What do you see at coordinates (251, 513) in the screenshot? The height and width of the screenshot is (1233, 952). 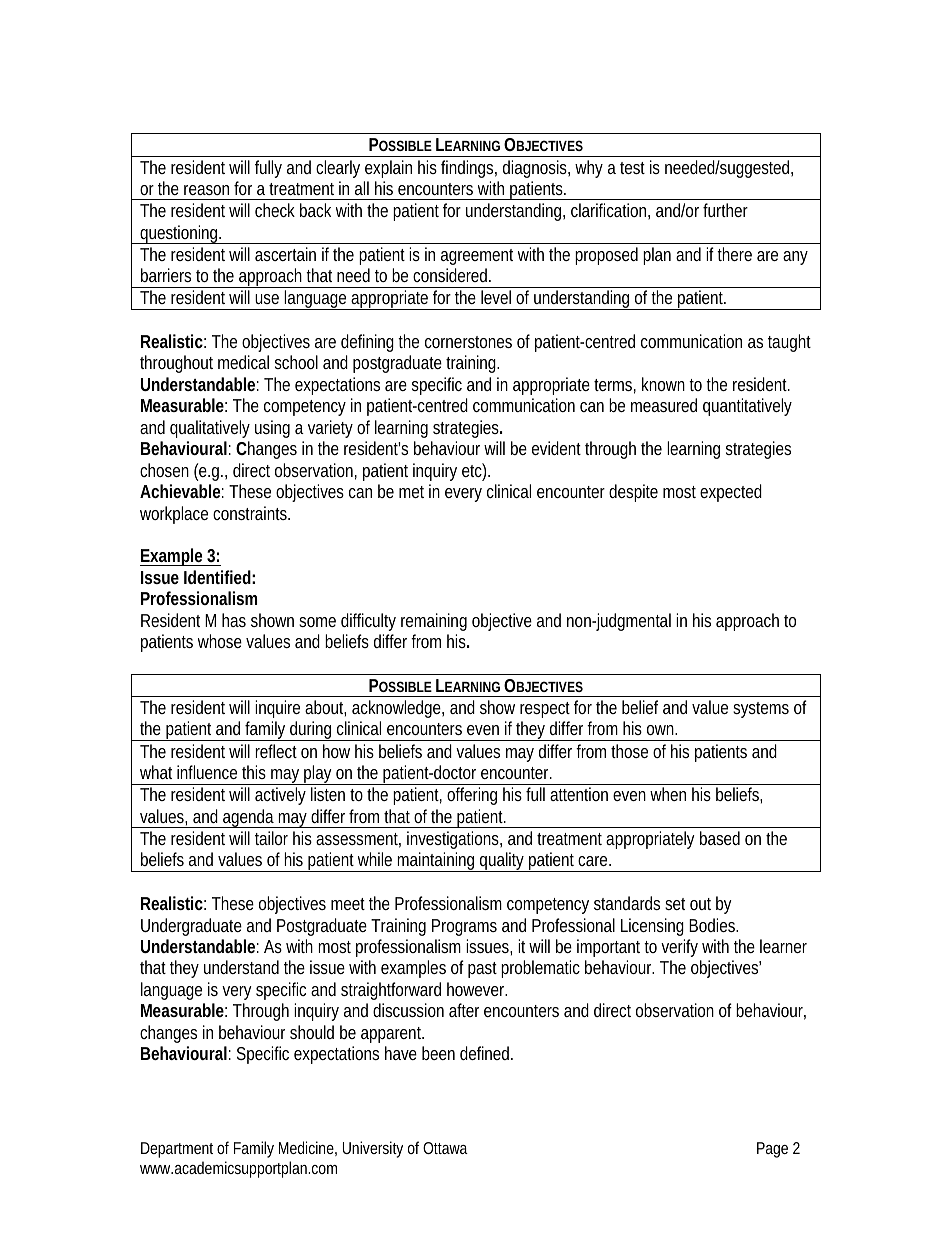 I see `constraints` at bounding box center [251, 513].
